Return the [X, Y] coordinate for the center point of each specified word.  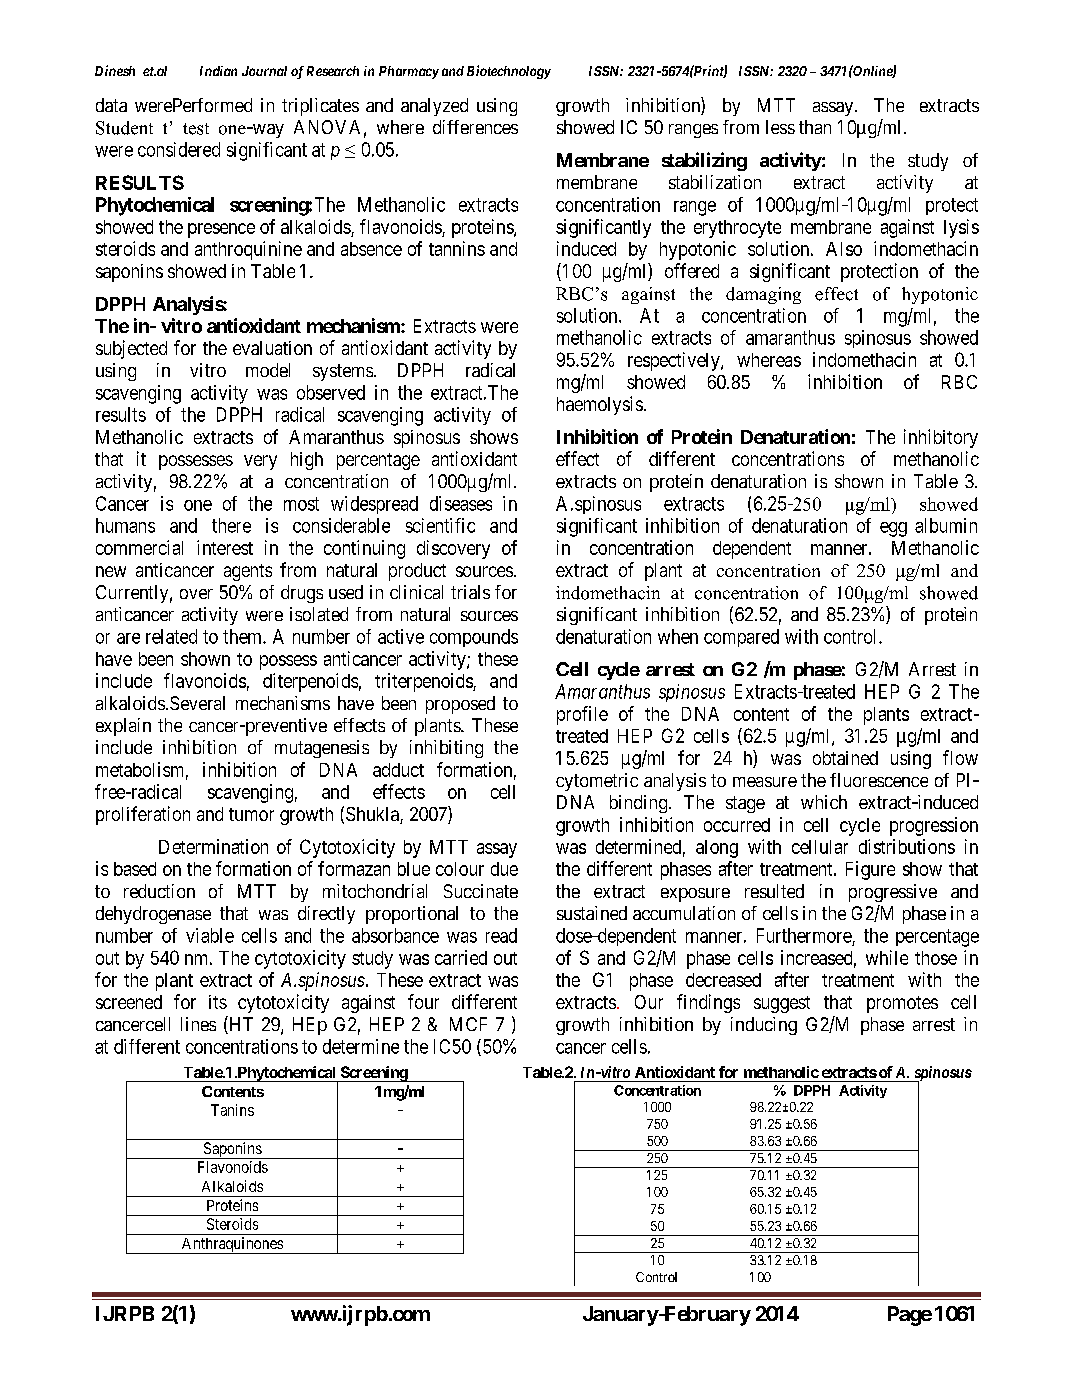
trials [470, 592]
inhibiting [446, 749]
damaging [763, 295]
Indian [218, 71]
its [218, 1002]
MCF [468, 1024]
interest [225, 547]
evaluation [272, 348]
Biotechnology [509, 72]
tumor [251, 814]
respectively [675, 361]
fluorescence [879, 780]
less [780, 127]
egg [893, 529]
